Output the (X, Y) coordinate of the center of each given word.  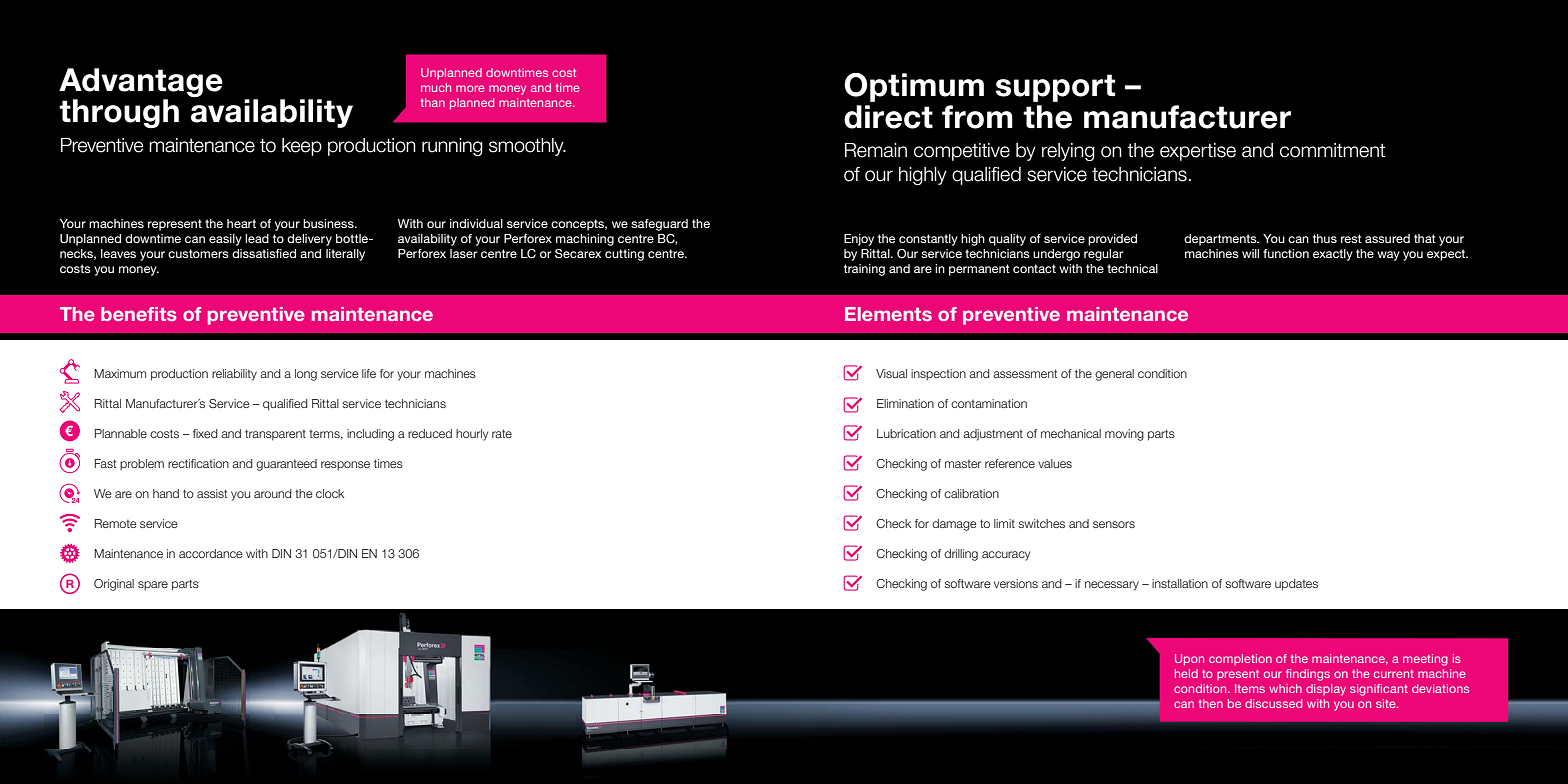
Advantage (141, 84)
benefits (139, 314)
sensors (1114, 524)
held (1186, 673)
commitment (1332, 150)
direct (888, 117)
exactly (1333, 255)
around (273, 493)
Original (114, 585)
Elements (888, 314)
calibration (971, 493)
